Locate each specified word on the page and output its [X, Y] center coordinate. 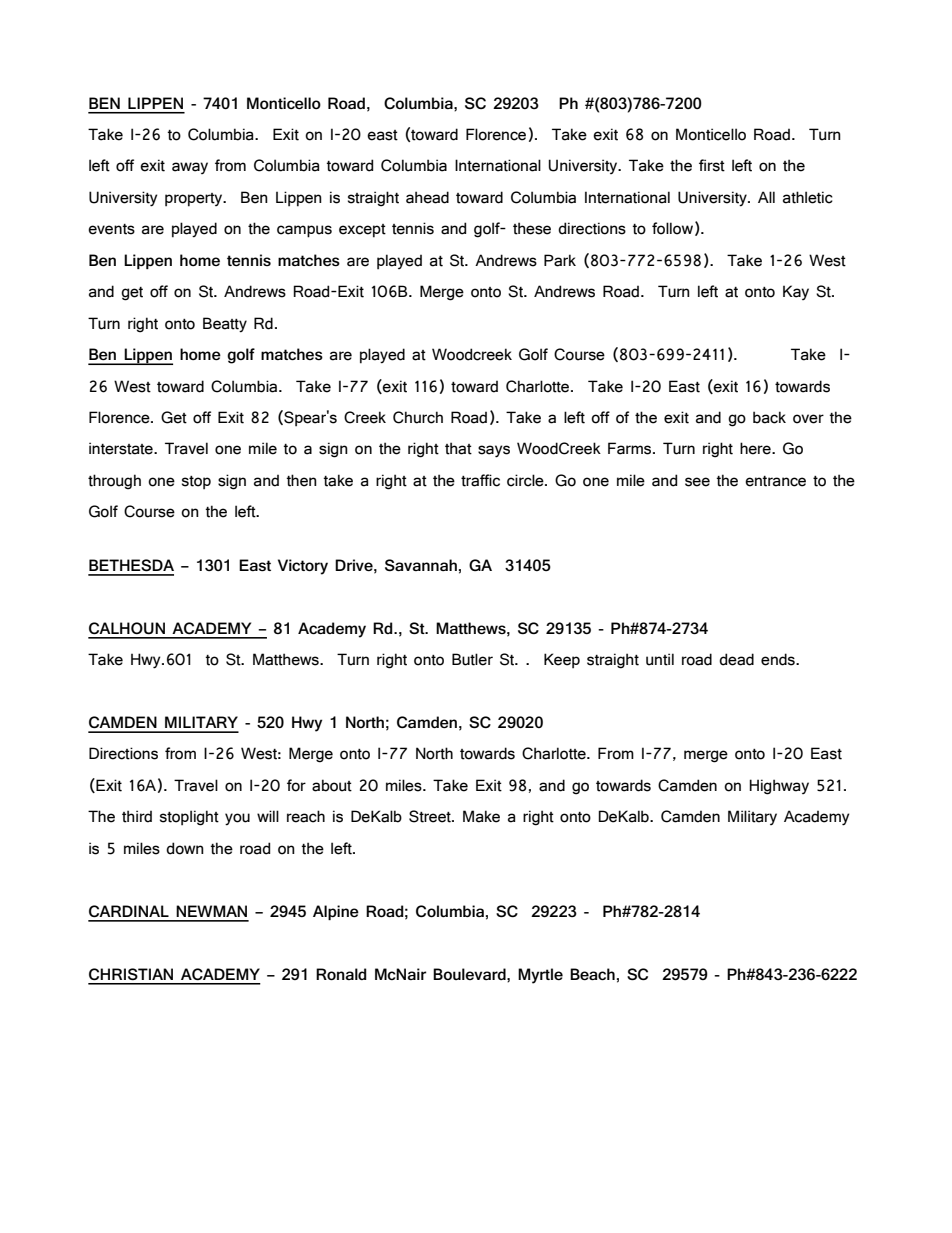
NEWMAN [211, 911]
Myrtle [540, 976]
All [766, 197]
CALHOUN [127, 628]
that [458, 448]
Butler [472, 659]
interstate [122, 448]
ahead [427, 197]
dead [736, 659]
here [756, 448]
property [195, 200]
